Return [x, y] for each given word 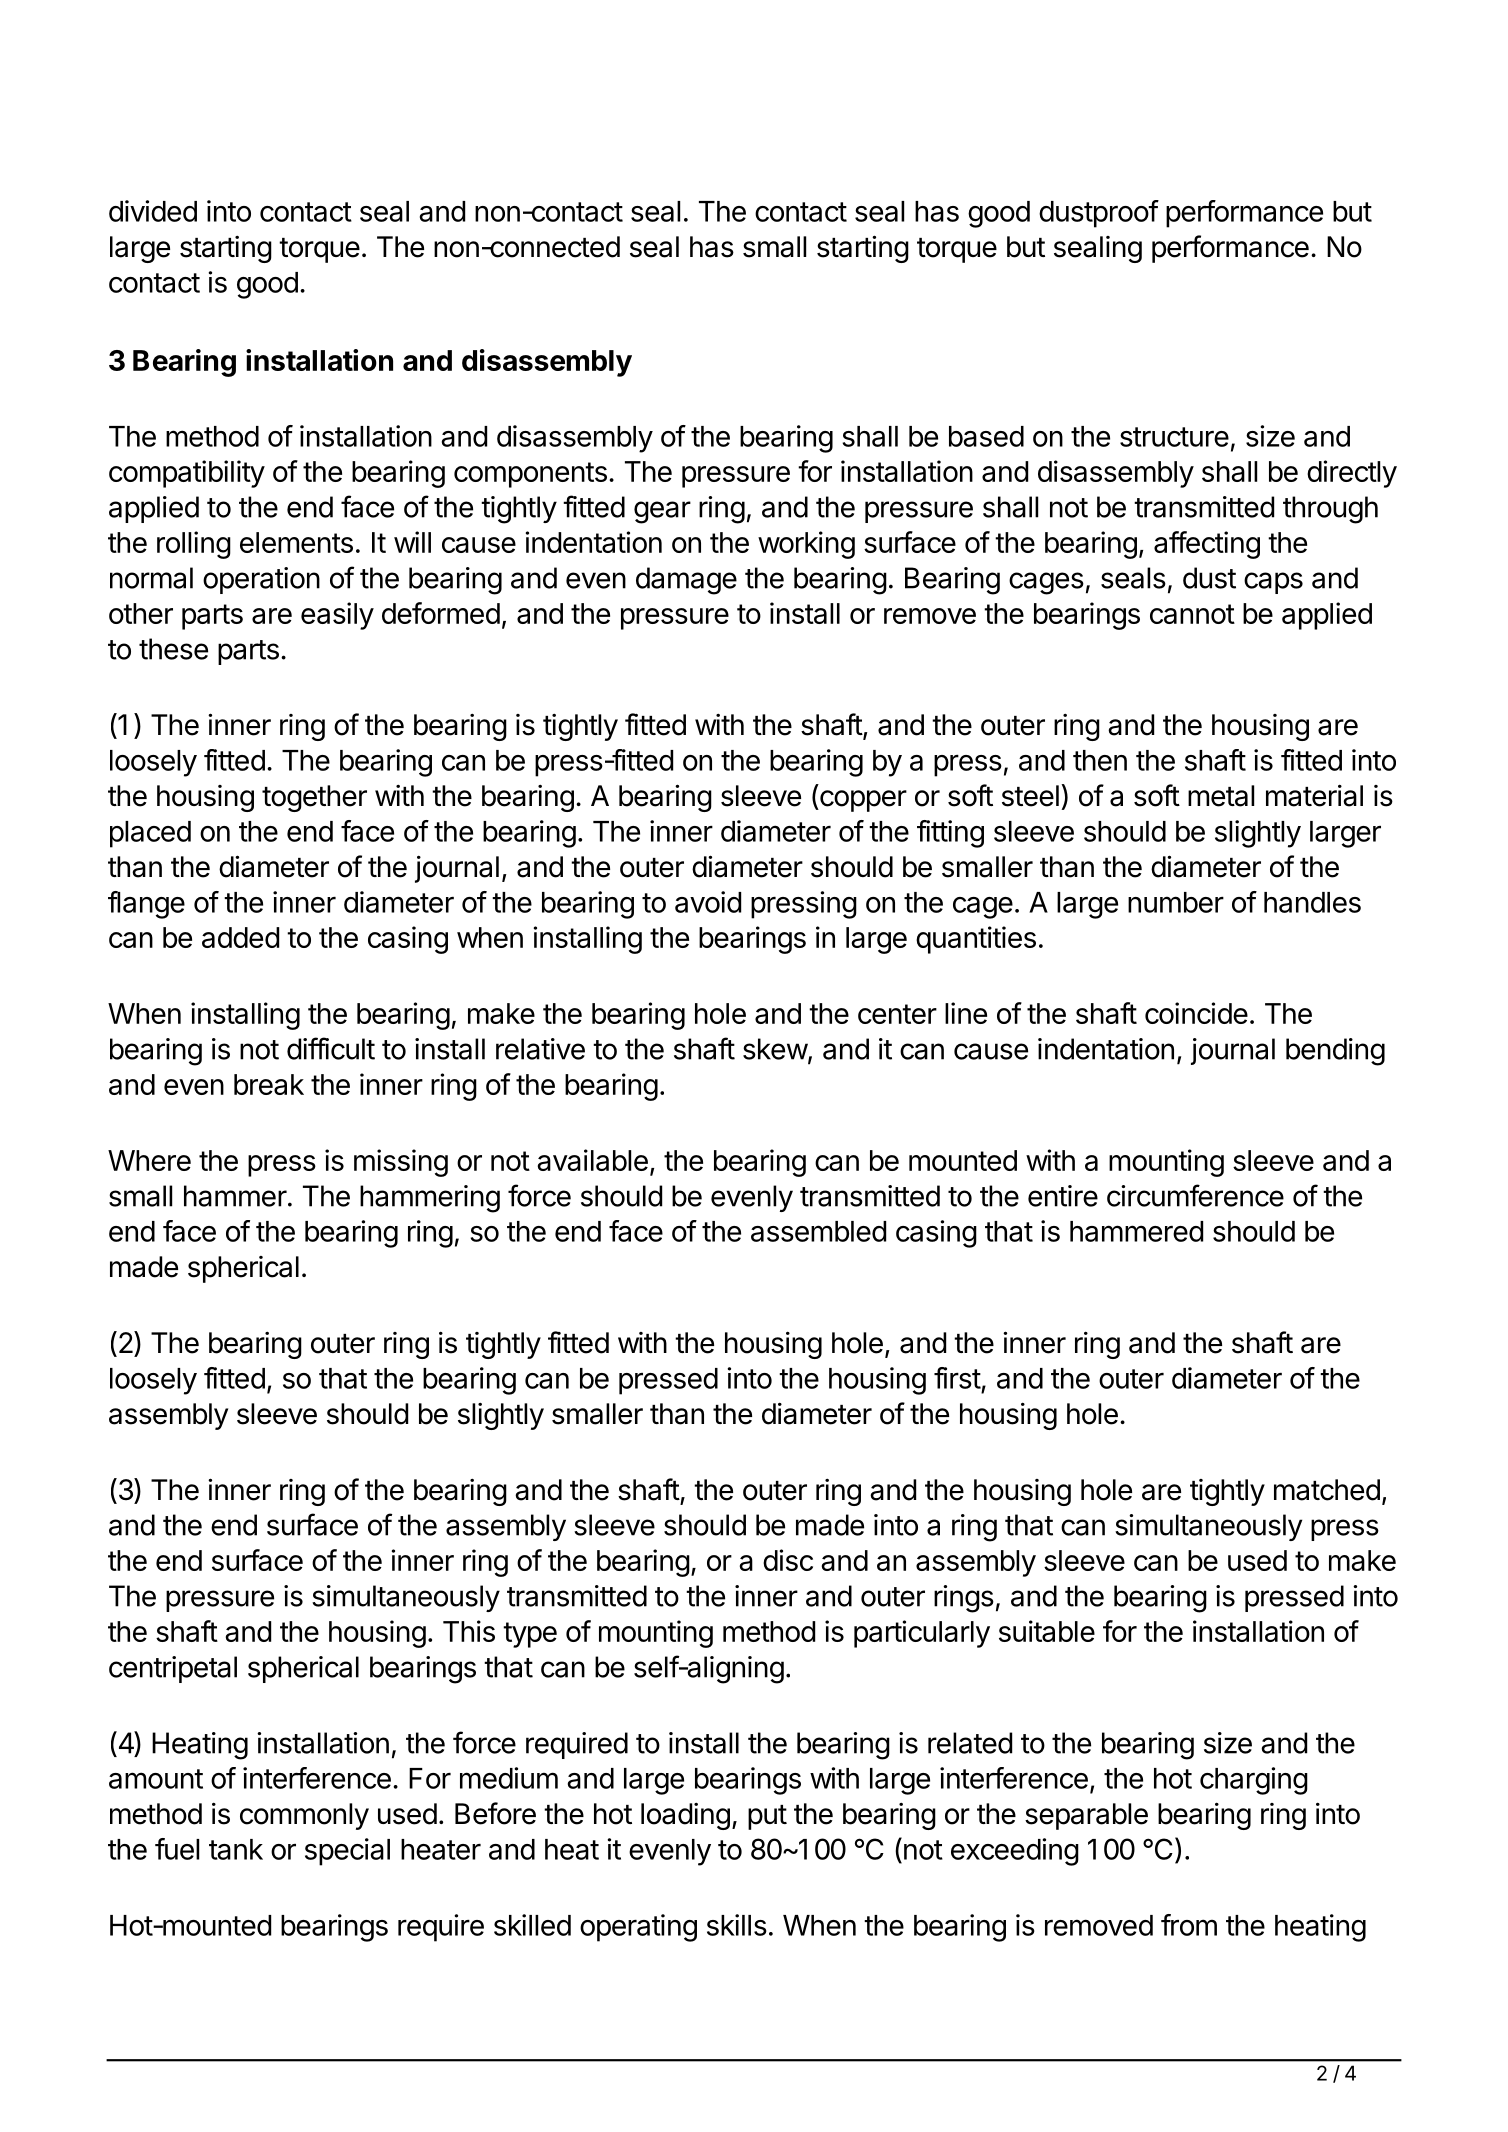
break [269, 1084]
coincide [1196, 1013]
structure [1174, 437]
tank [236, 1849]
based [986, 436]
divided [153, 211]
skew [775, 1049]
